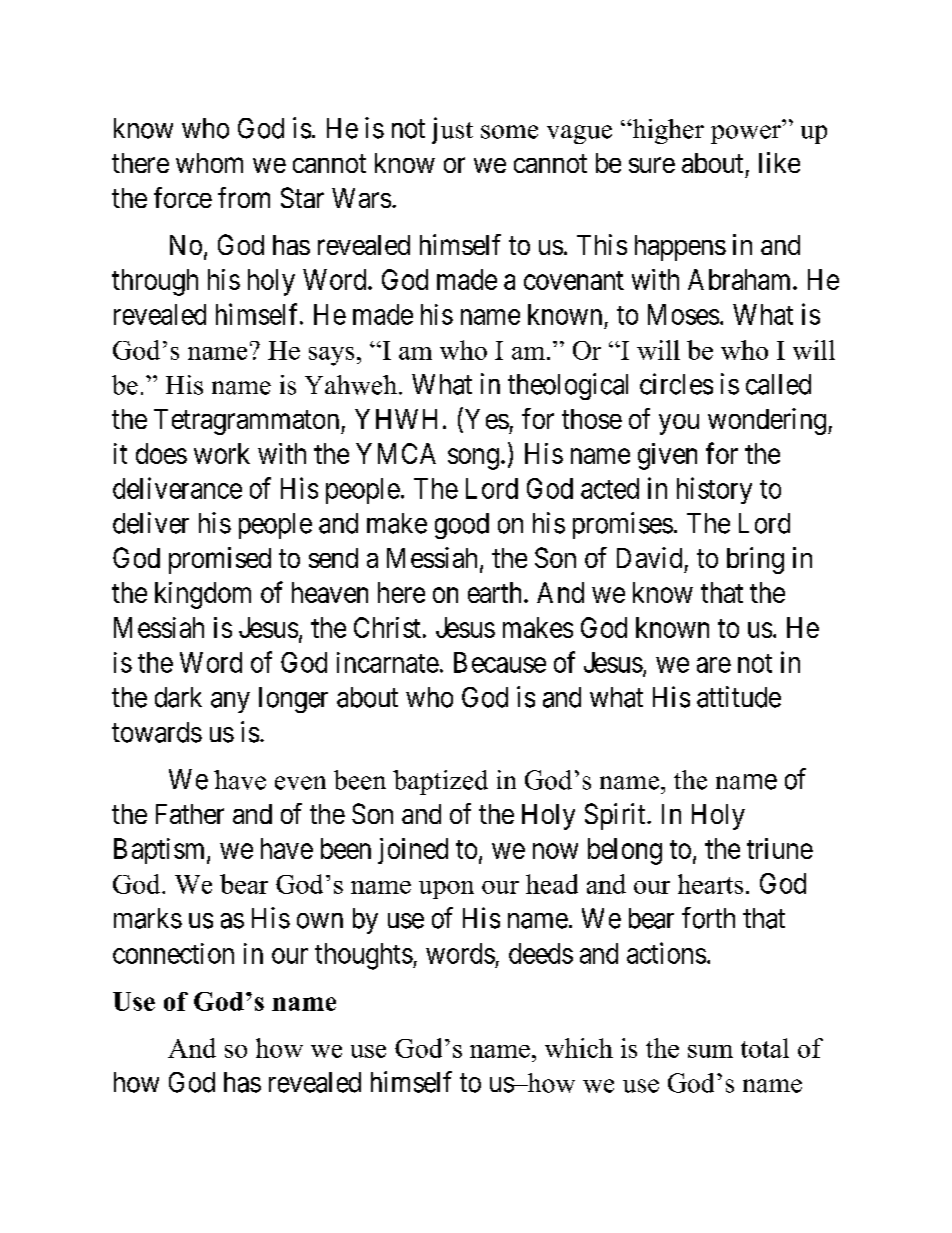 The width and height of the document is (952, 1233). What do you see at coordinates (209, 163) in the document?
I see `whom` at bounding box center [209, 163].
